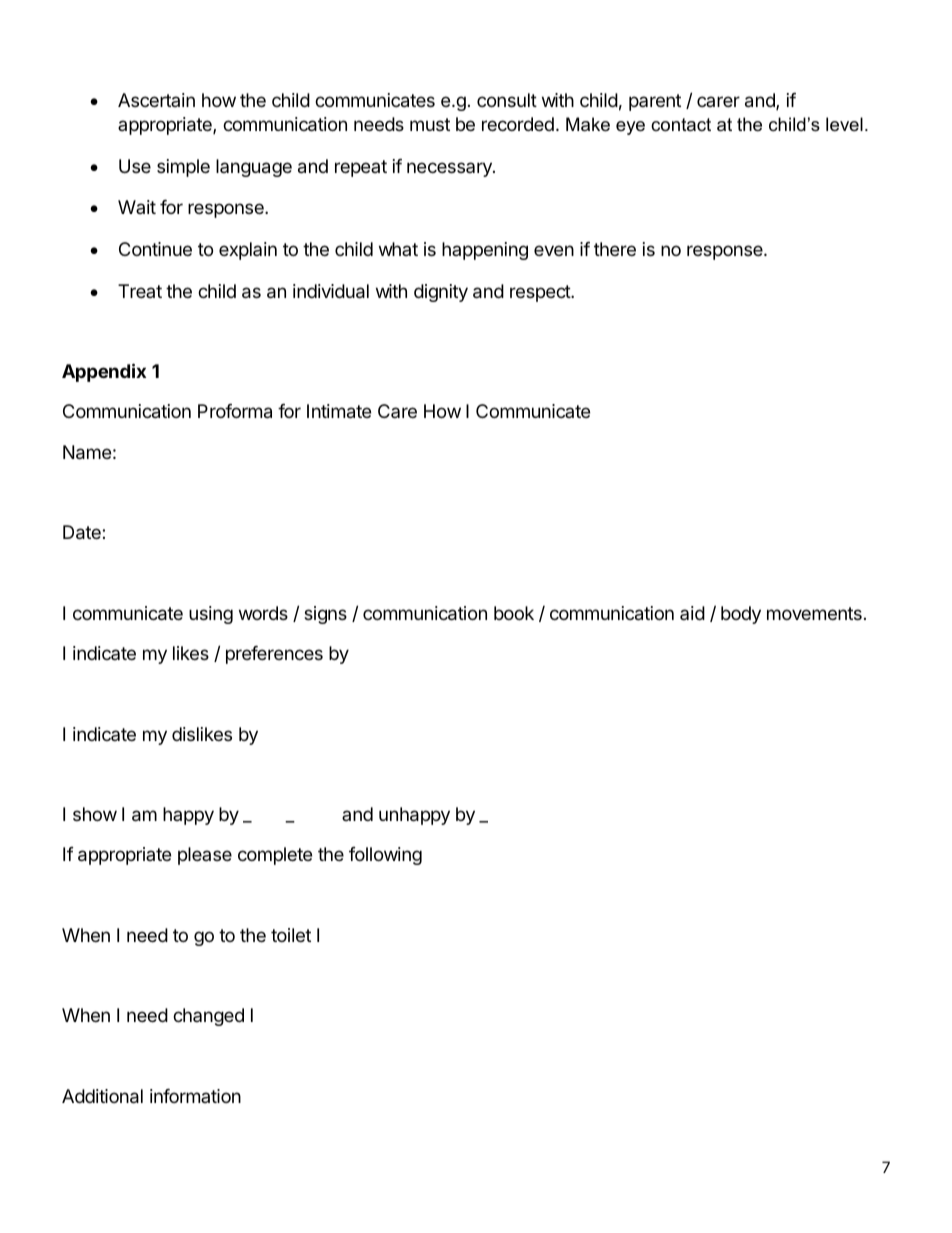 Image resolution: width=952 pixels, height=1233 pixels. What do you see at coordinates (814, 613) in the screenshot?
I see `movements` at bounding box center [814, 613].
